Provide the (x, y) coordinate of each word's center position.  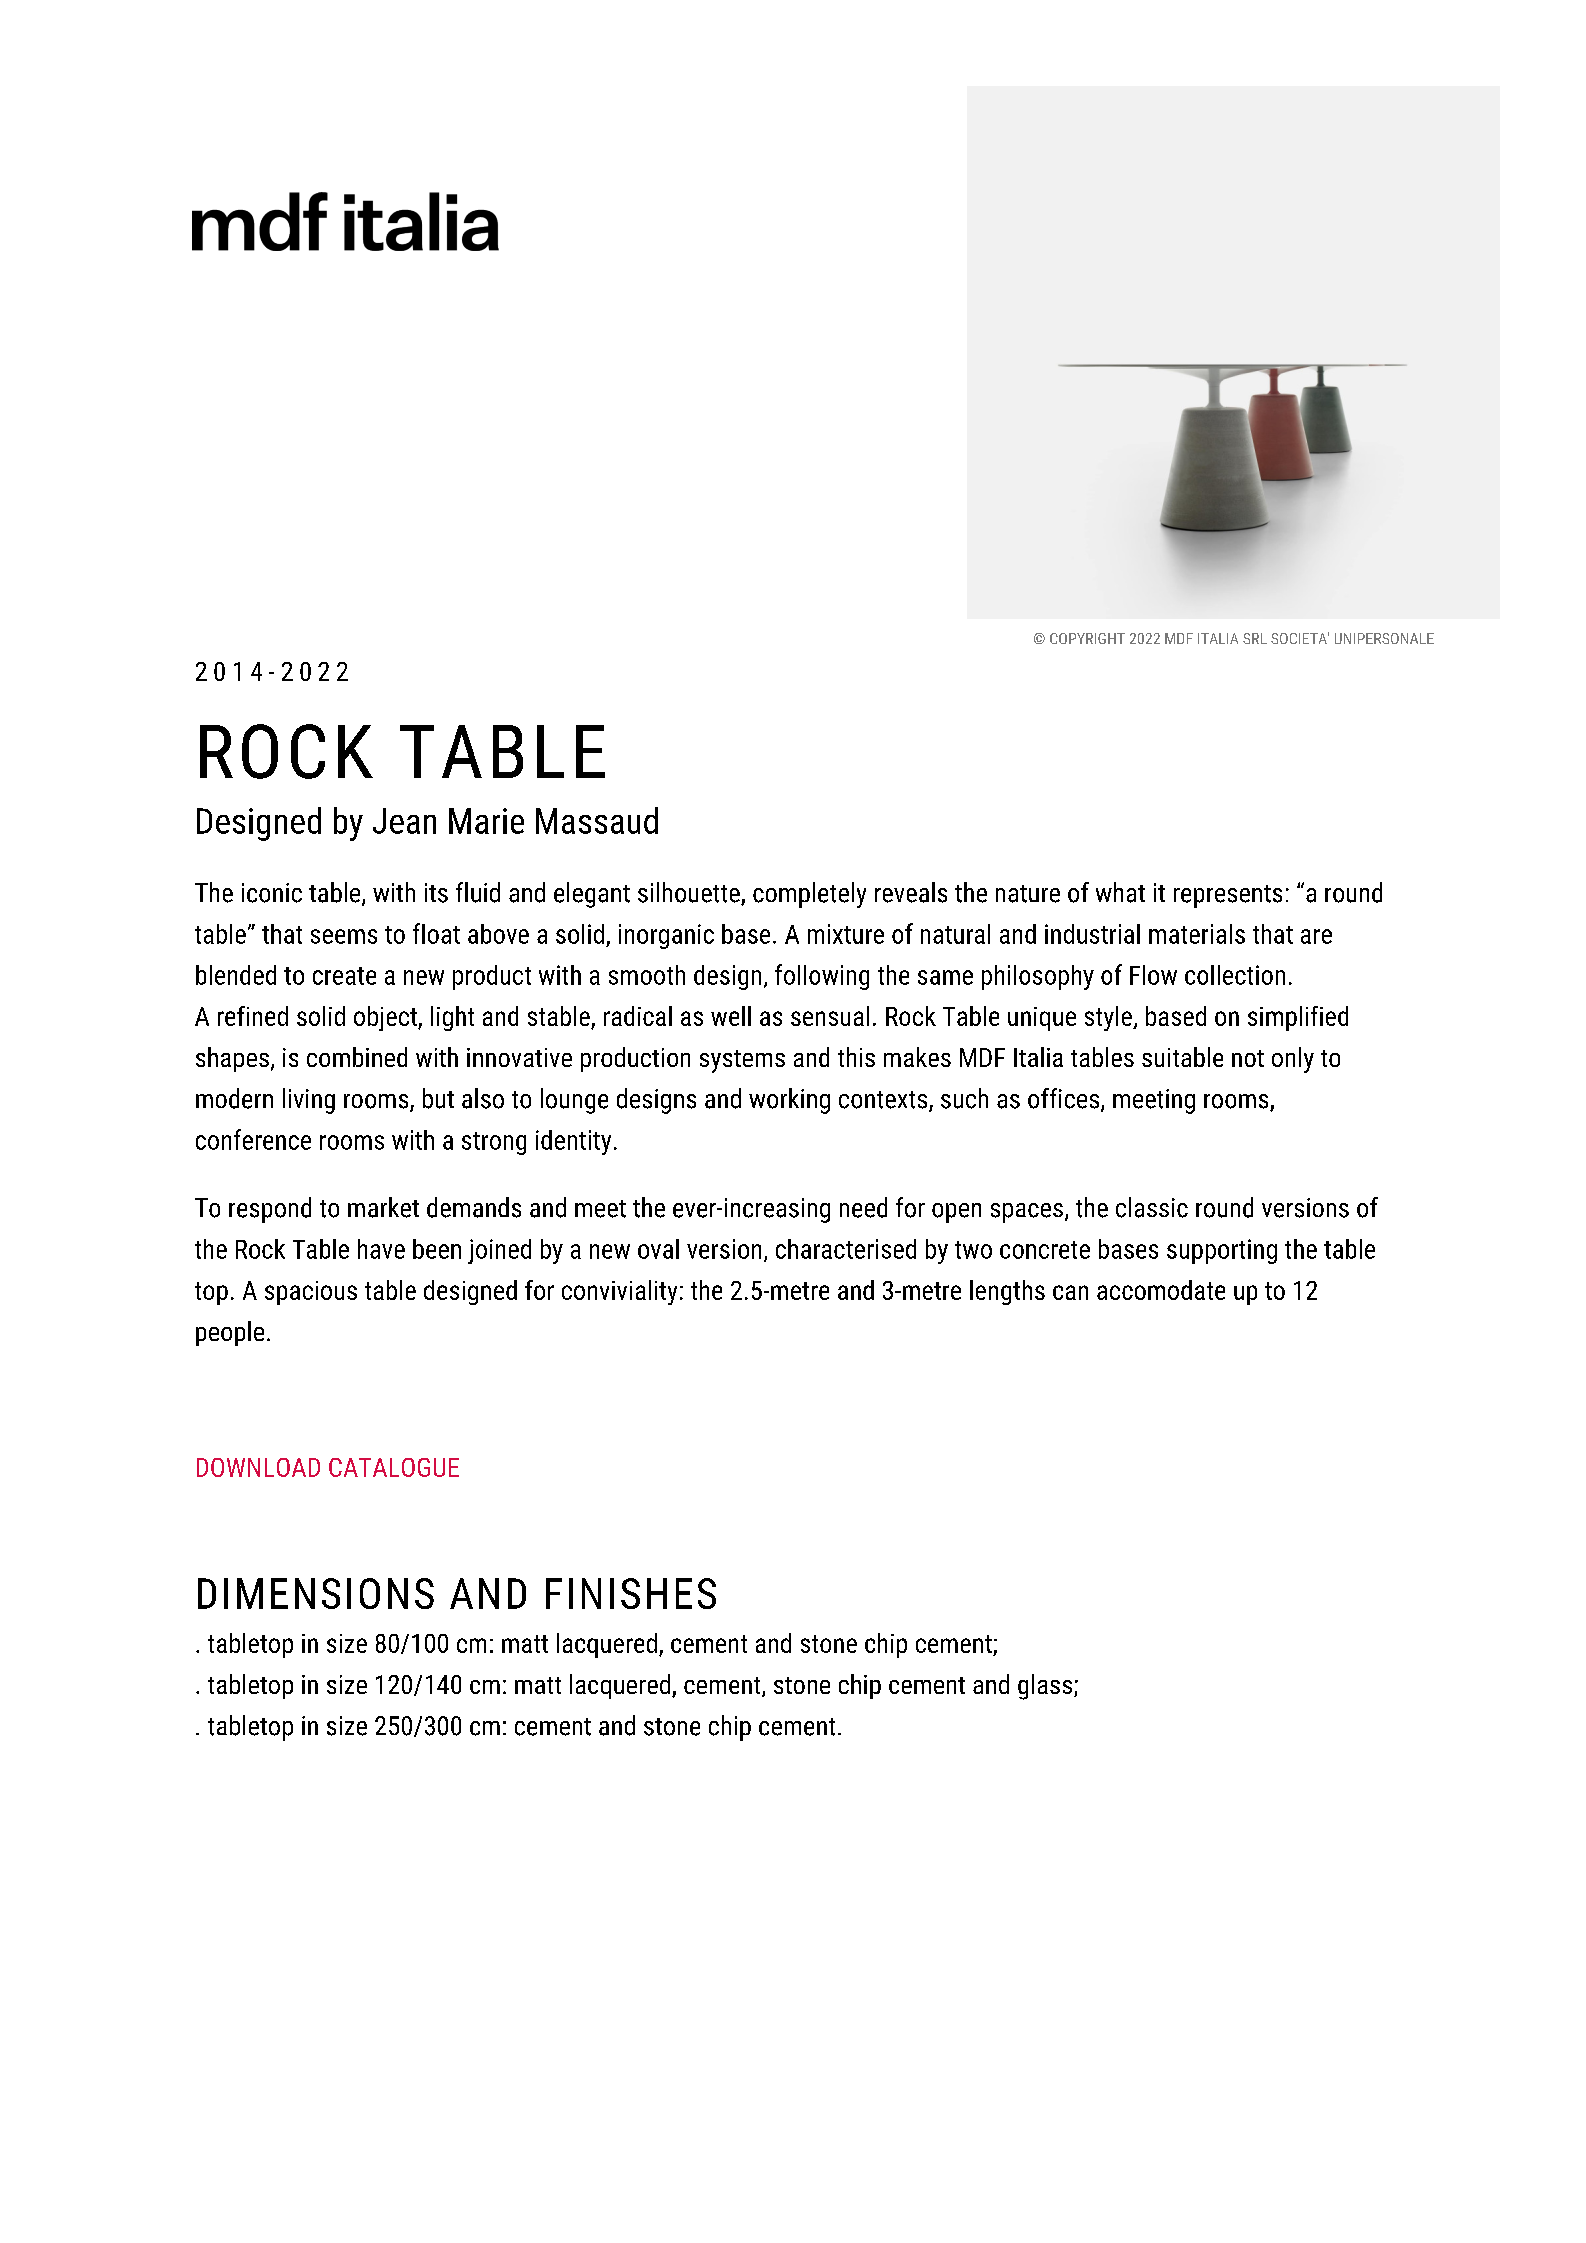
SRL (1255, 638)
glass (1045, 1687)
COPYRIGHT (1087, 638)
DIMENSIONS (316, 1593)
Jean (404, 821)
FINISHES (631, 1593)
